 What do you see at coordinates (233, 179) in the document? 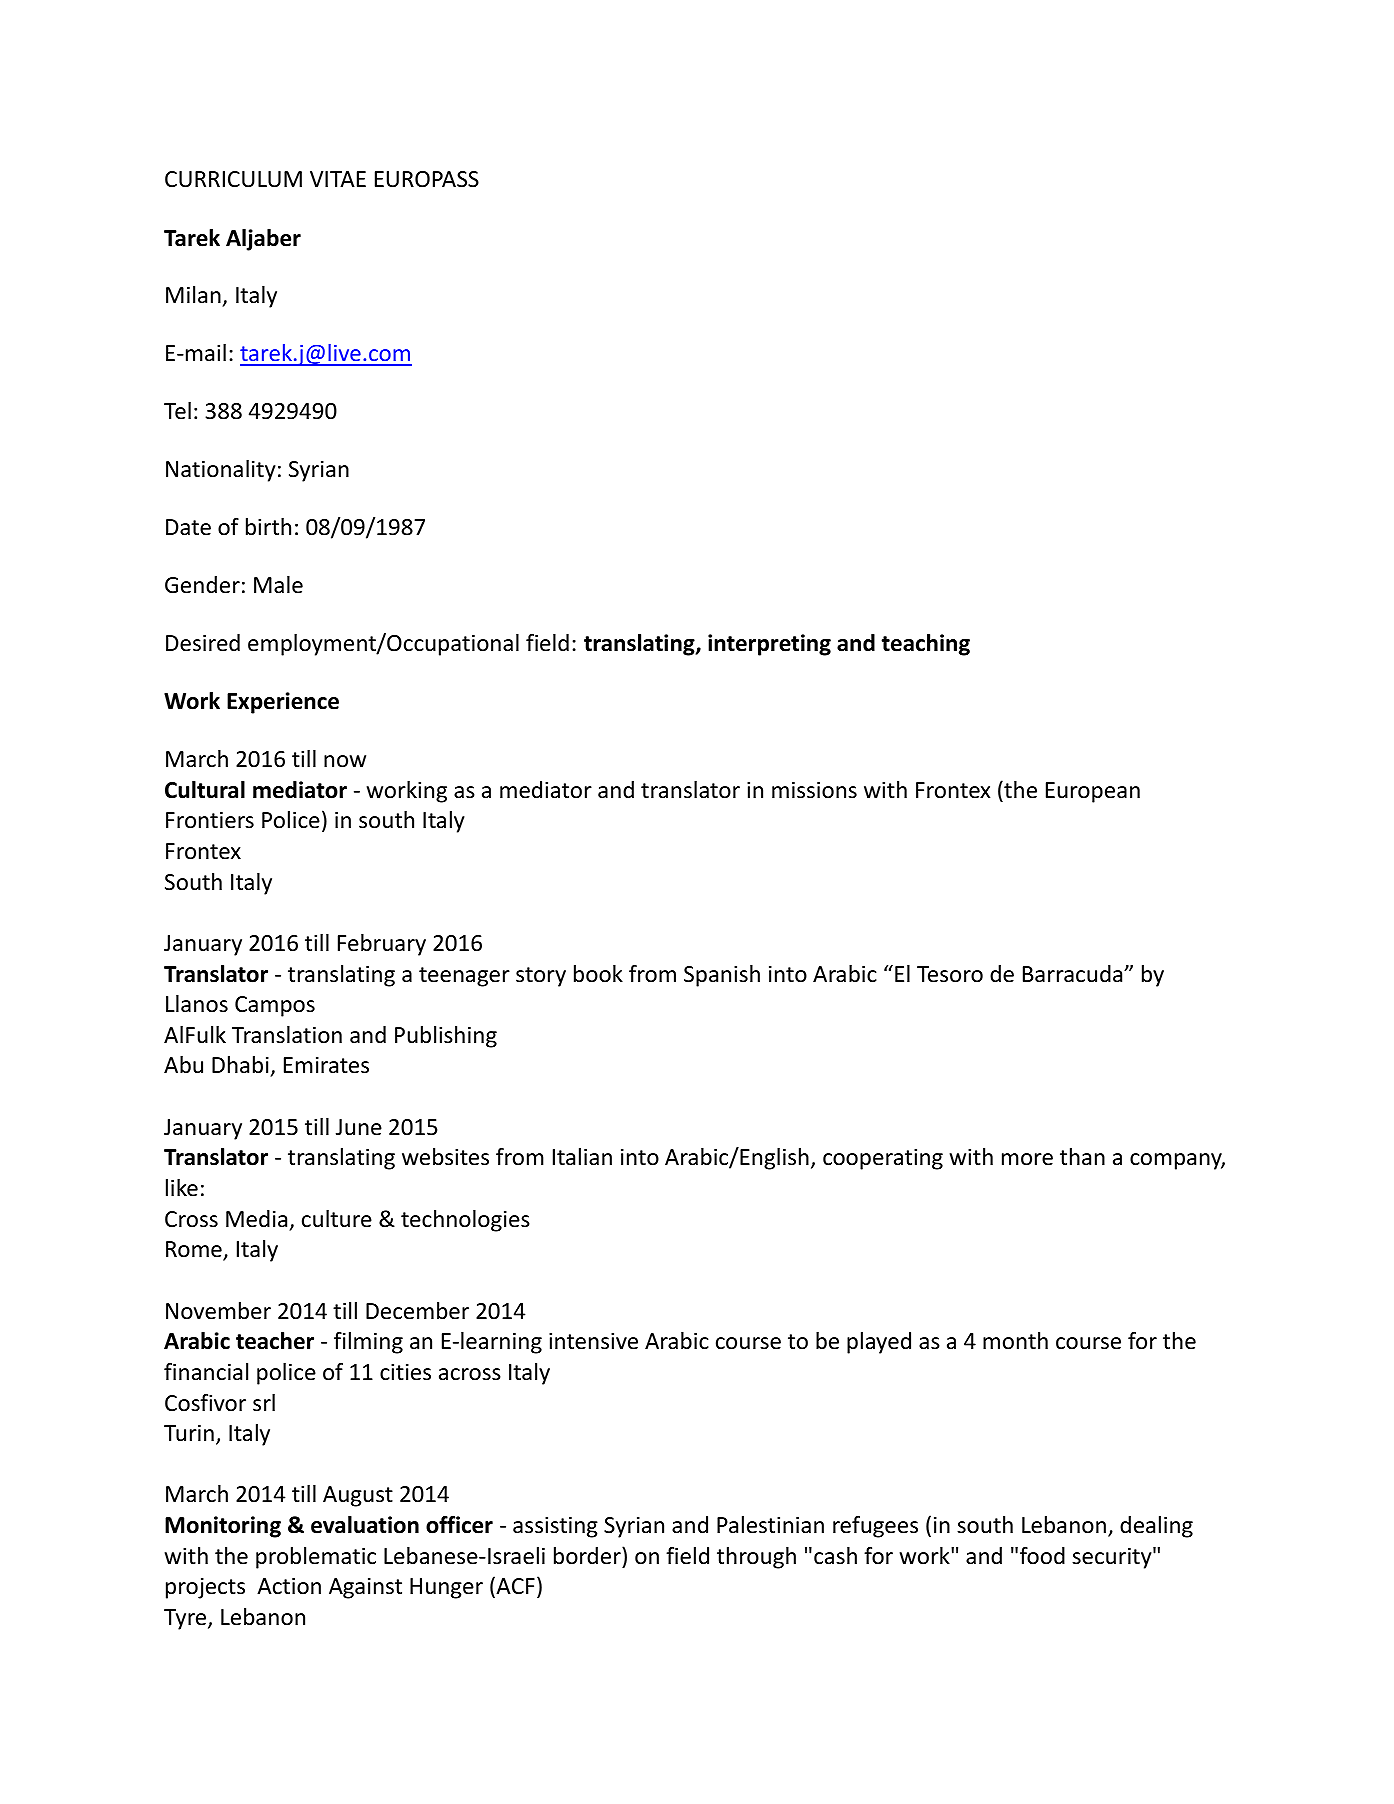
I see `CURRICULUM` at bounding box center [233, 179].
